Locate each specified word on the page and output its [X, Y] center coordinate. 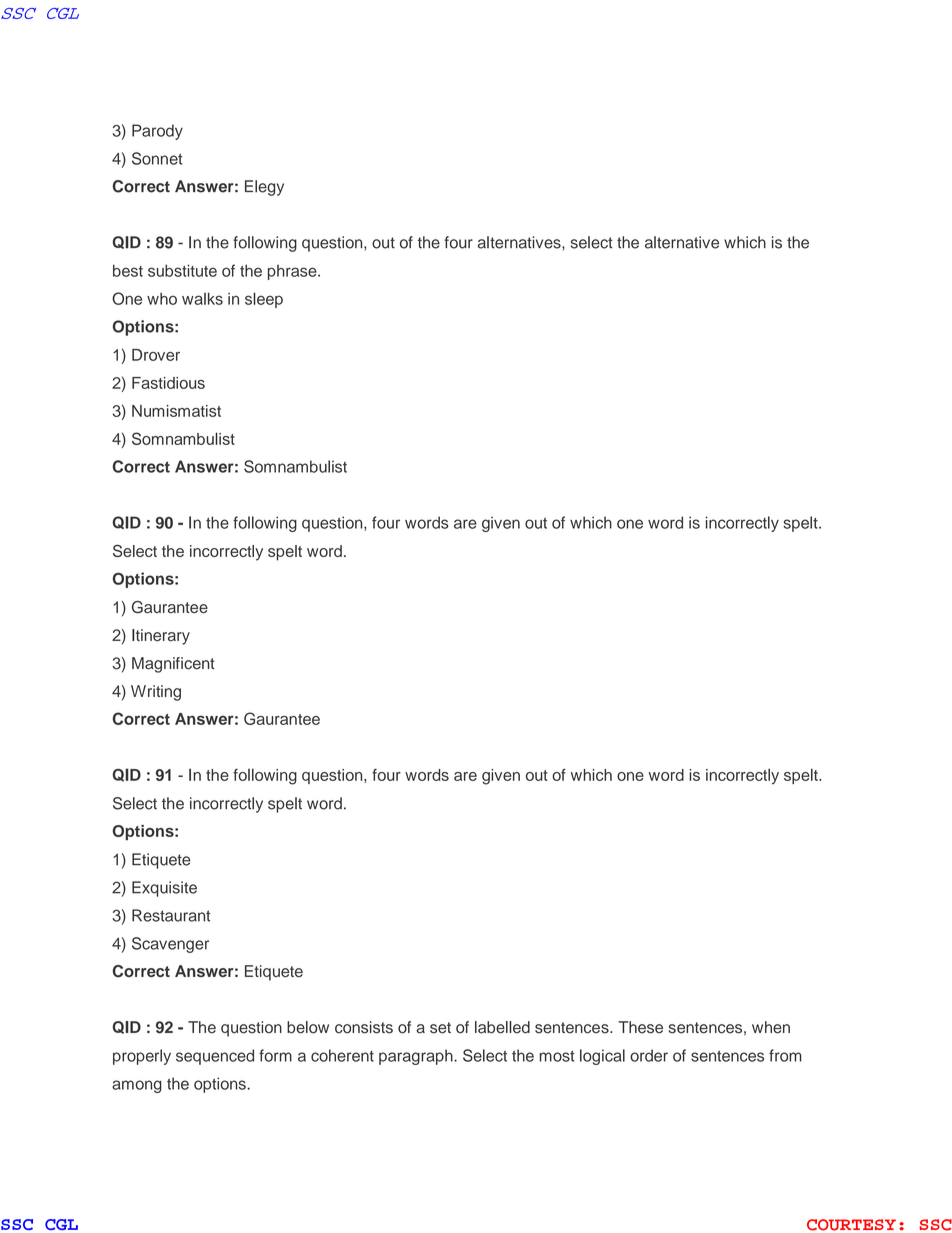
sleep [264, 300]
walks [202, 299]
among [137, 1086]
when [771, 1027]
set [440, 1028]
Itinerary [161, 637]
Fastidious [168, 383]
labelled [502, 1027]
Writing [156, 693]
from [785, 1055]
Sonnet [157, 158]
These [640, 1027]
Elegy [264, 188]
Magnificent [173, 665]
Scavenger [170, 945]
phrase [293, 272]
